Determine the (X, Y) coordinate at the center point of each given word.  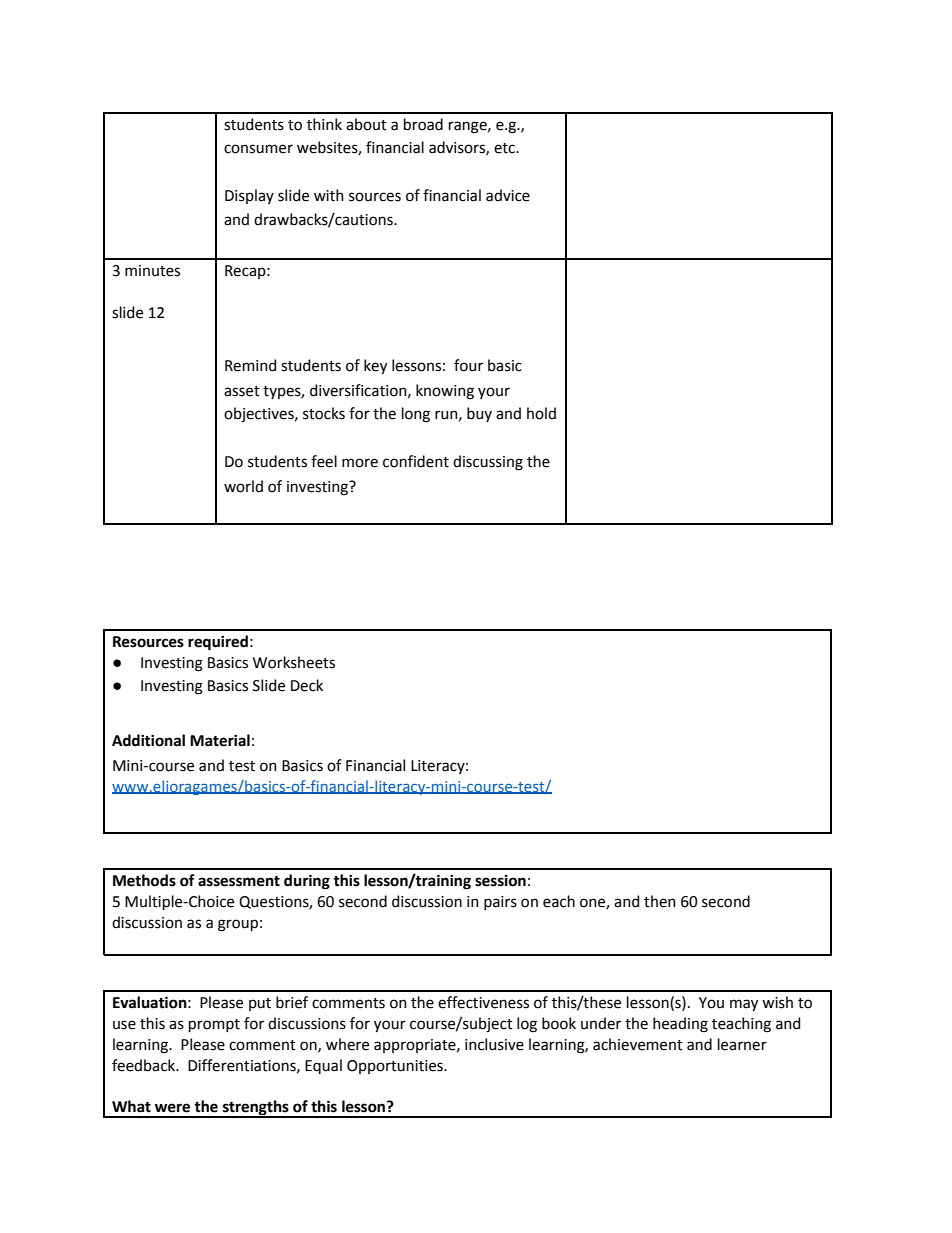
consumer (258, 149)
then (660, 901)
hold (541, 413)
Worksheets (294, 662)
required (218, 643)
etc (505, 148)
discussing (488, 463)
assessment (239, 881)
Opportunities (396, 1067)
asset (242, 391)
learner (742, 1044)
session (500, 881)
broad (423, 124)
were (172, 1108)
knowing (445, 392)
